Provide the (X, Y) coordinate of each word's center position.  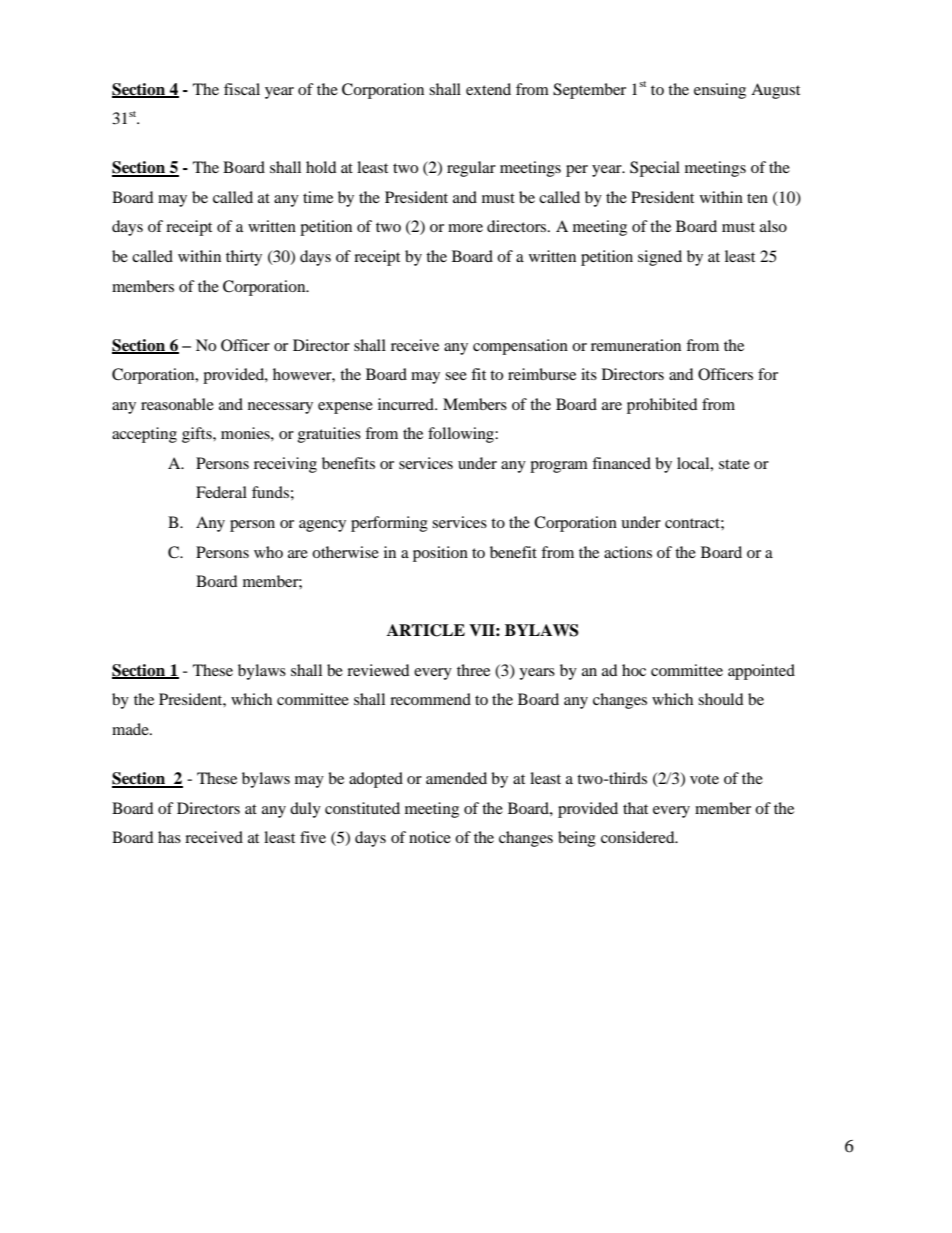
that (635, 808)
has (169, 837)
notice (430, 837)
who (268, 552)
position (440, 554)
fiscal (242, 89)
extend (488, 89)
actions (628, 552)
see (456, 376)
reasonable (177, 404)
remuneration (636, 345)
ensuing (720, 91)
